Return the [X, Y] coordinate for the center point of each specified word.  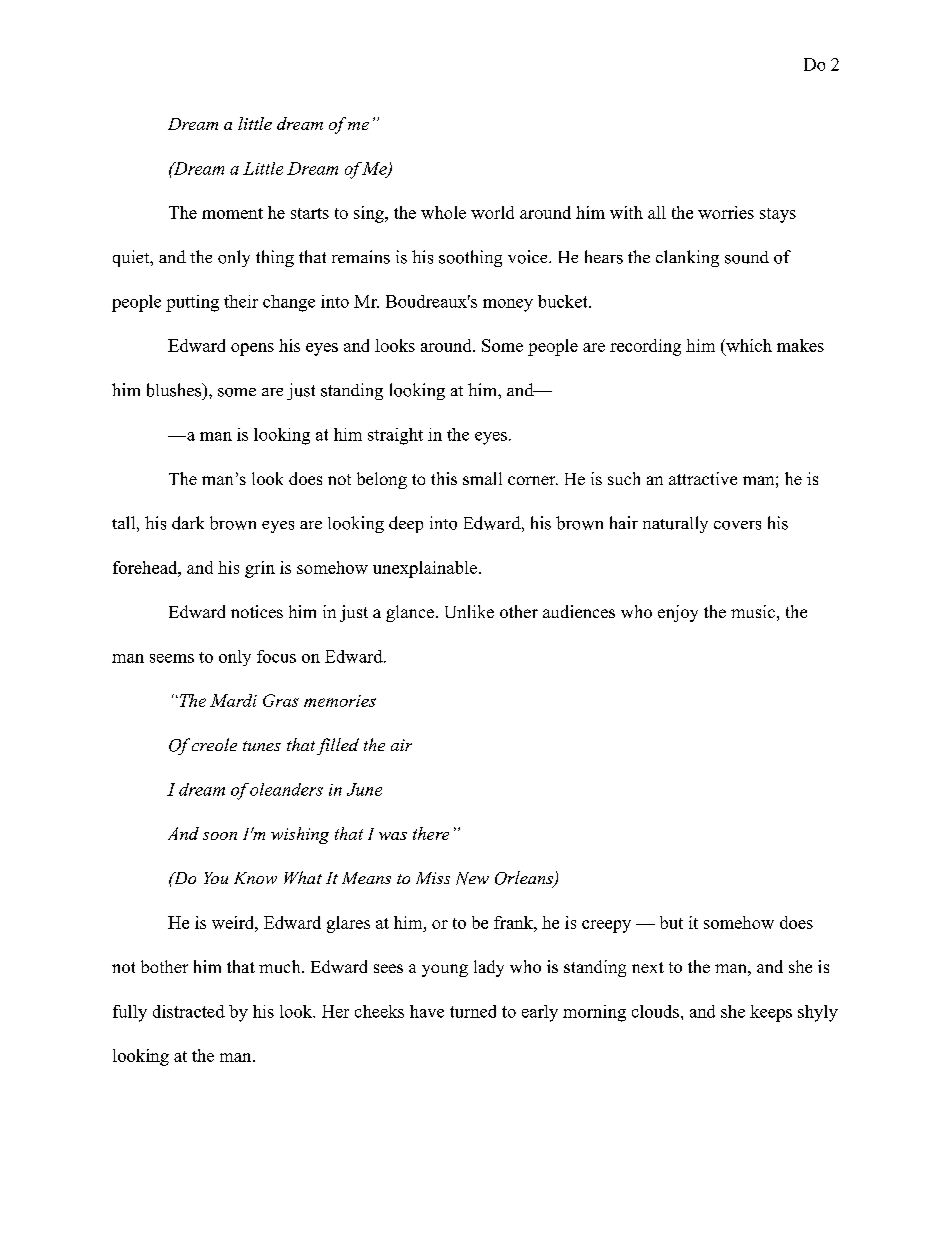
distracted [189, 1011]
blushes [175, 390]
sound [747, 257]
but [671, 922]
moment [232, 213]
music [753, 611]
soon [220, 836]
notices [257, 611]
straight [395, 436]
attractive [703, 478]
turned [473, 1011]
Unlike [469, 611]
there [431, 833]
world [492, 212]
